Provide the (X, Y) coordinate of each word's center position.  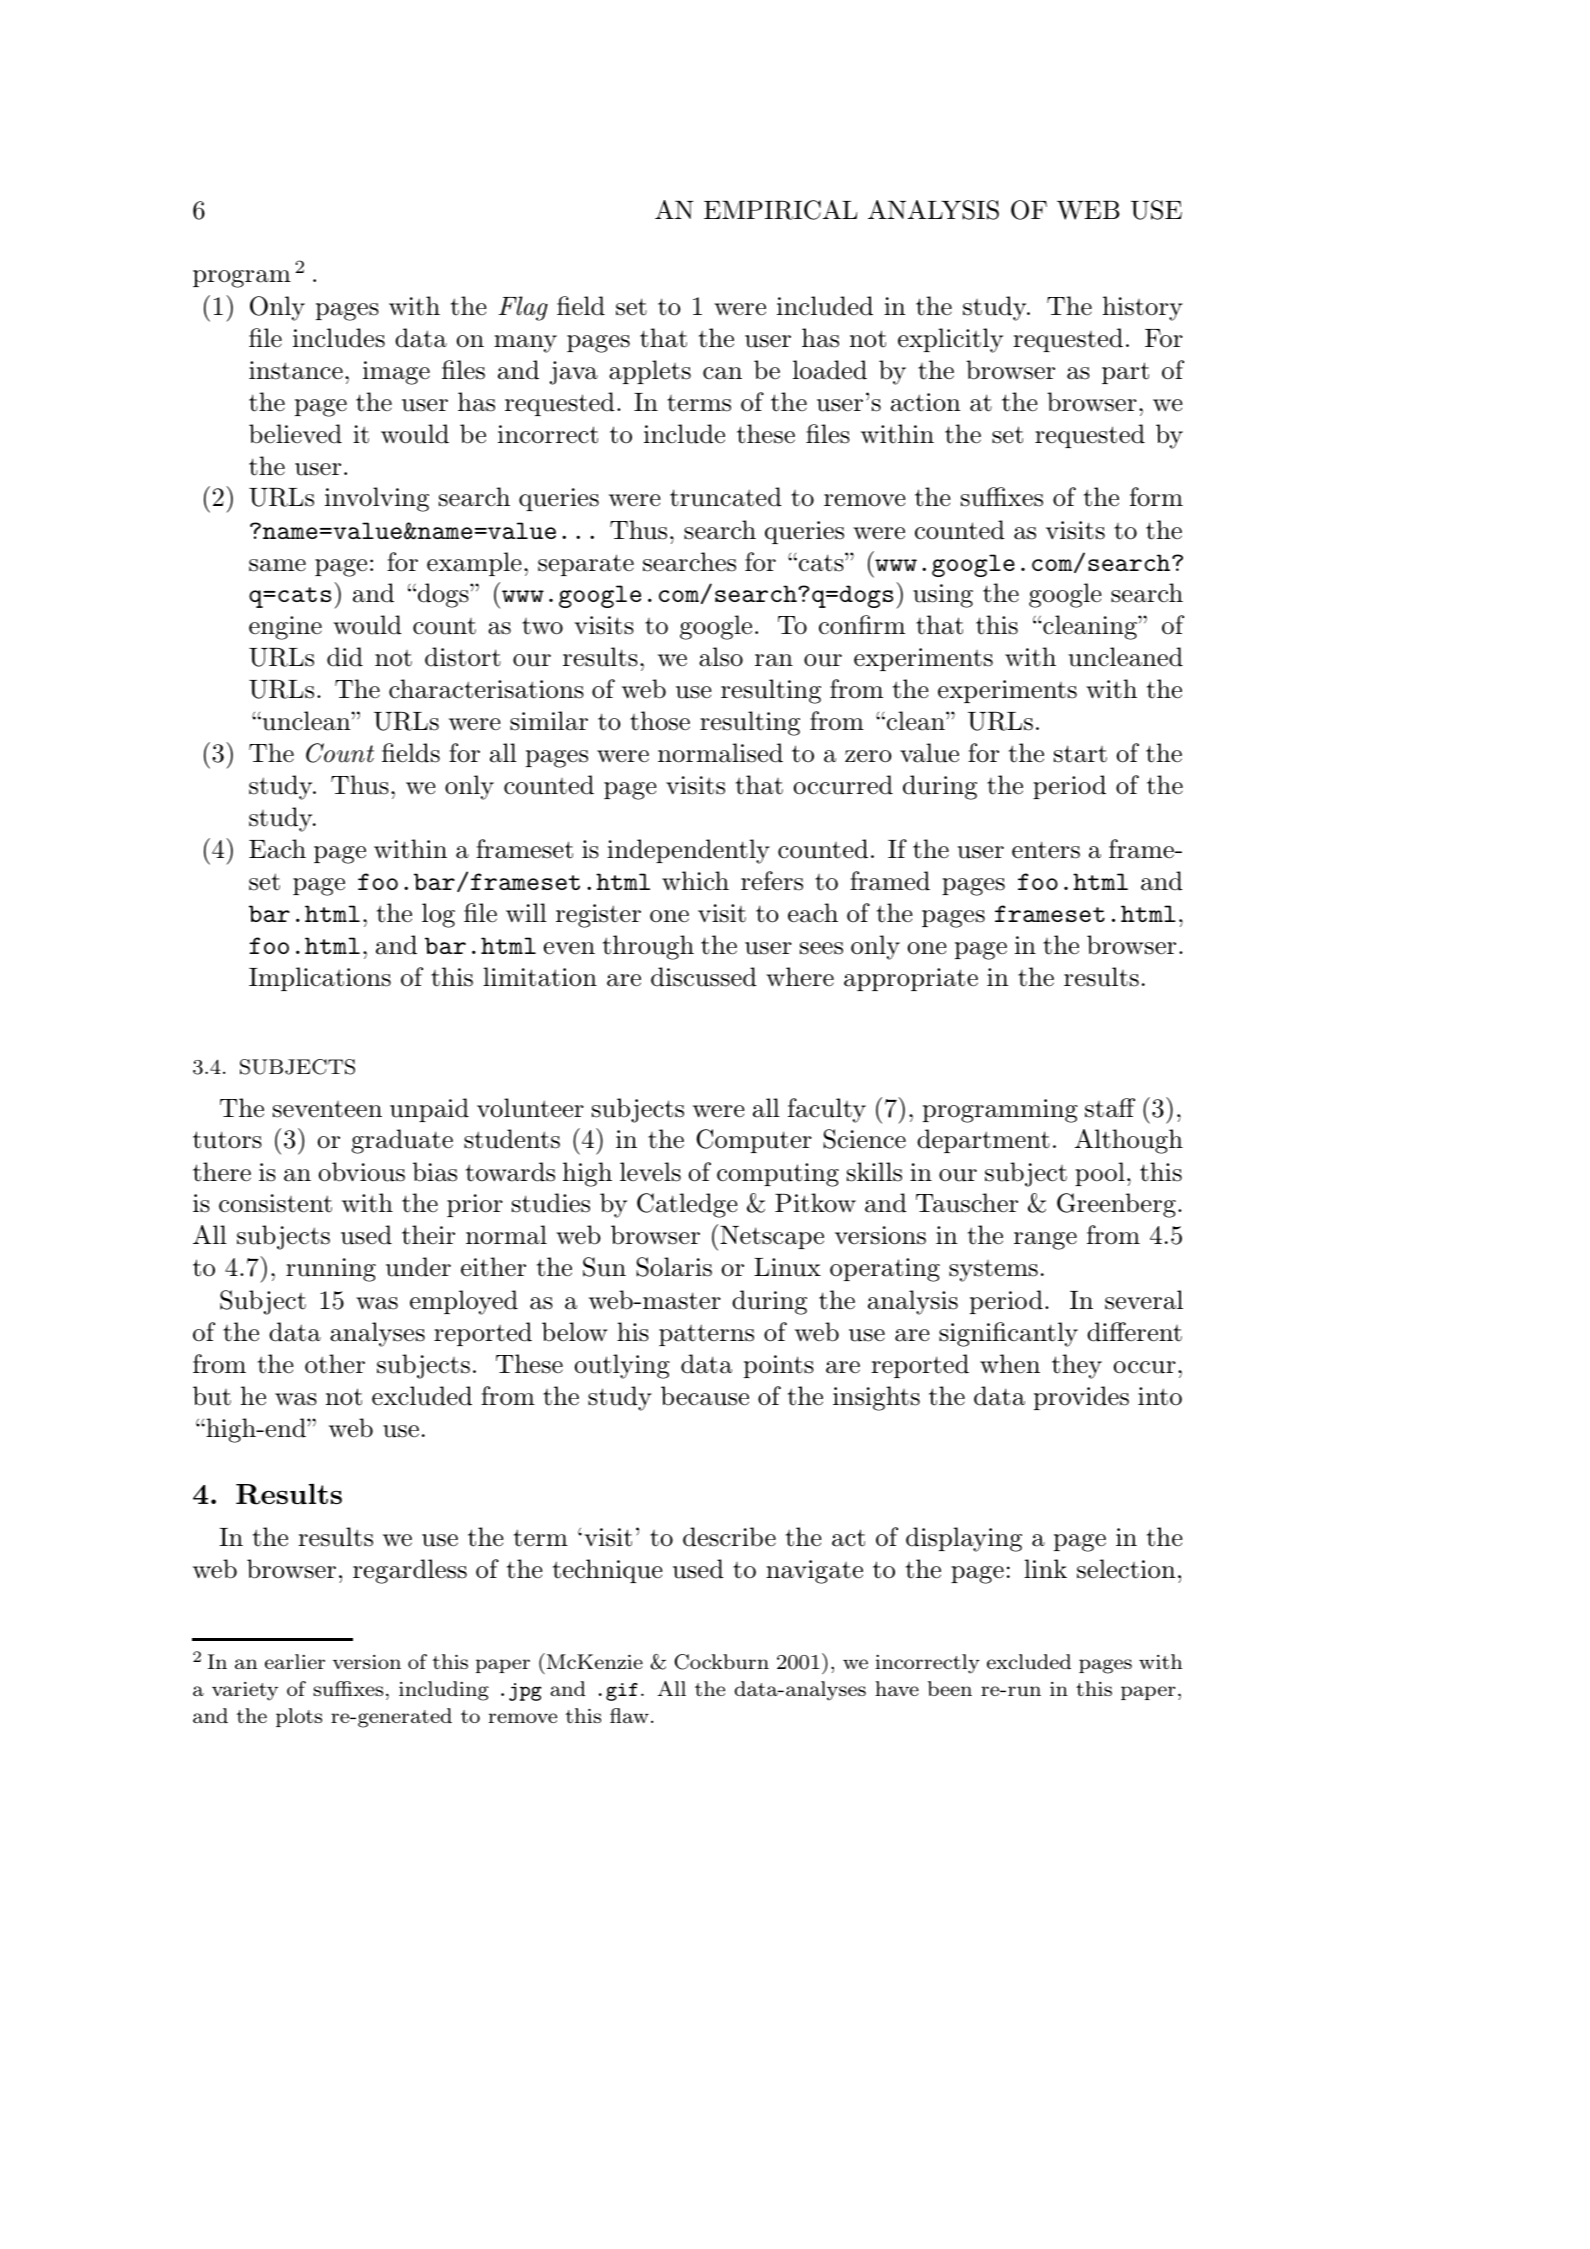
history (1143, 308)
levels (650, 1172)
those (660, 721)
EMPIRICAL (780, 210)
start (1080, 754)
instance (296, 370)
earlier (295, 1661)
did (345, 657)
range (1045, 1241)
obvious (361, 1172)
